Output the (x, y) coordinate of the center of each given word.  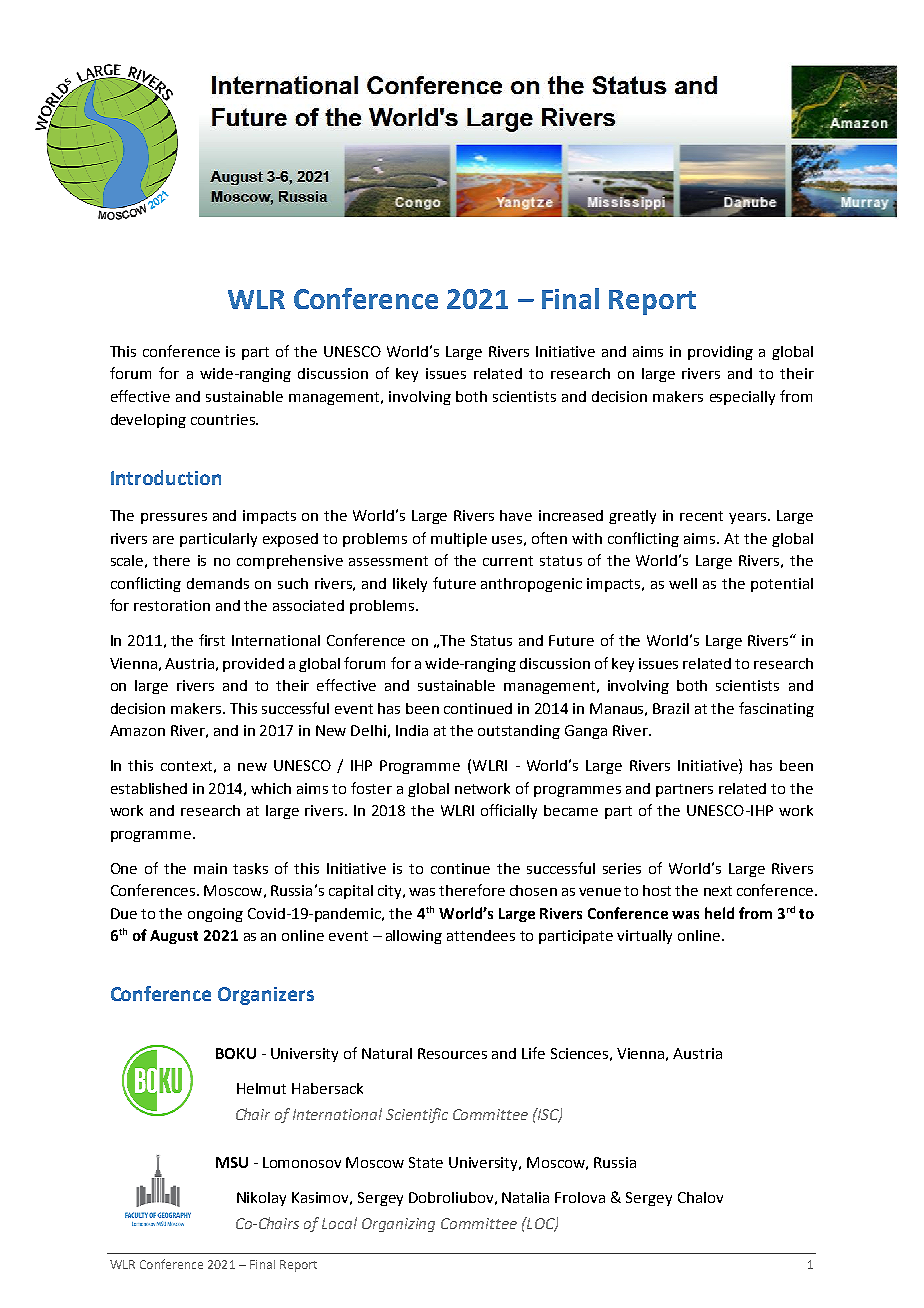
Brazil (671, 708)
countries (224, 419)
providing (720, 353)
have (516, 515)
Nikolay (261, 1199)
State (426, 1162)
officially (509, 811)
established (149, 788)
